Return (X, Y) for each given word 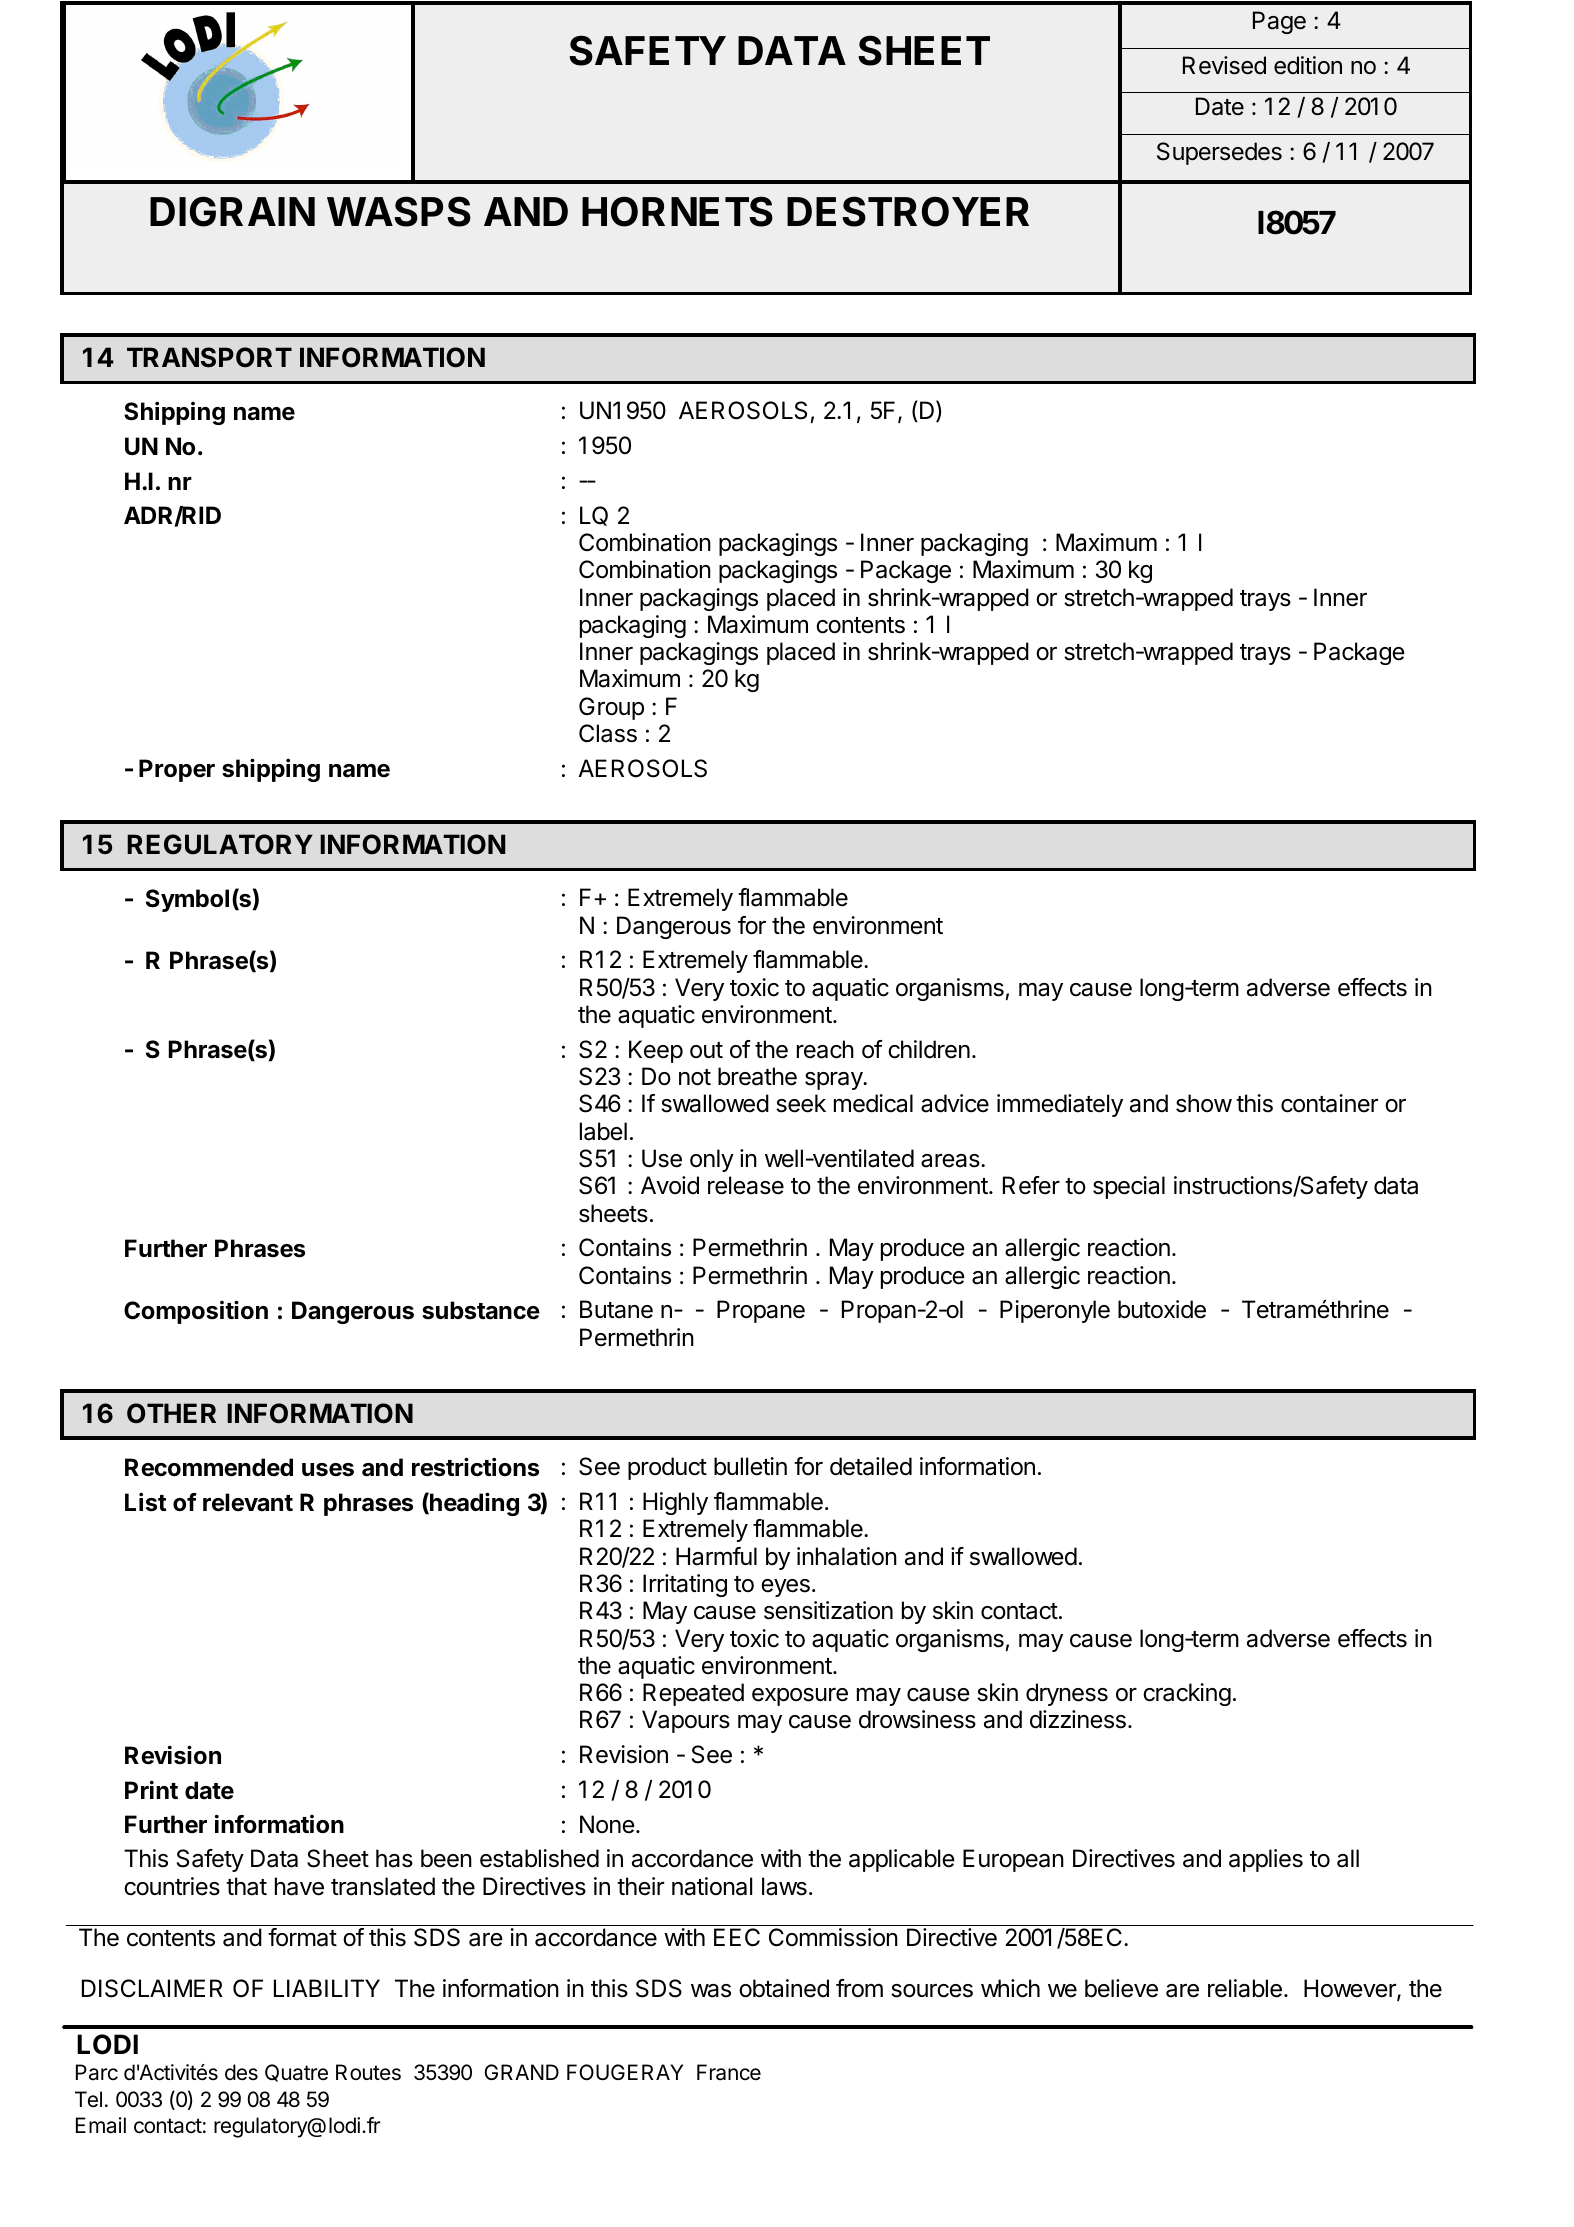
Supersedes (1219, 153)
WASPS (399, 211)
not (695, 1077)
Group (611, 708)
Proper (177, 770)
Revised (1224, 65)
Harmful (716, 1556)
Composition (196, 1312)
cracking (1187, 1694)
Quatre (296, 2073)
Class (608, 733)
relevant (248, 1502)
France (729, 2072)
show (1204, 1103)
